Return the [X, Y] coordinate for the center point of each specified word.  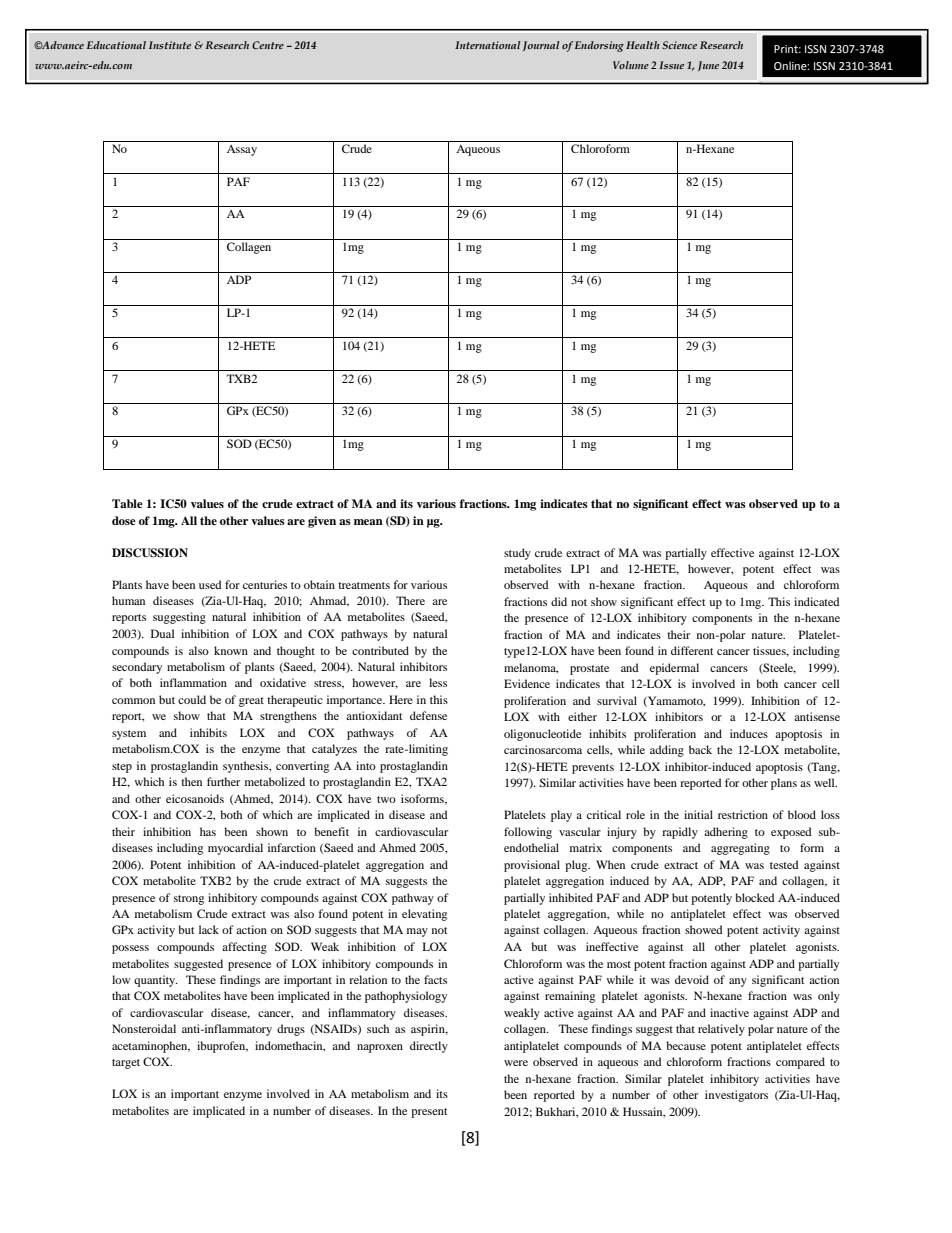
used [210, 584]
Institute [170, 45]
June [708, 66]
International [488, 45]
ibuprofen [222, 1047]
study [517, 554]
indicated [817, 601]
